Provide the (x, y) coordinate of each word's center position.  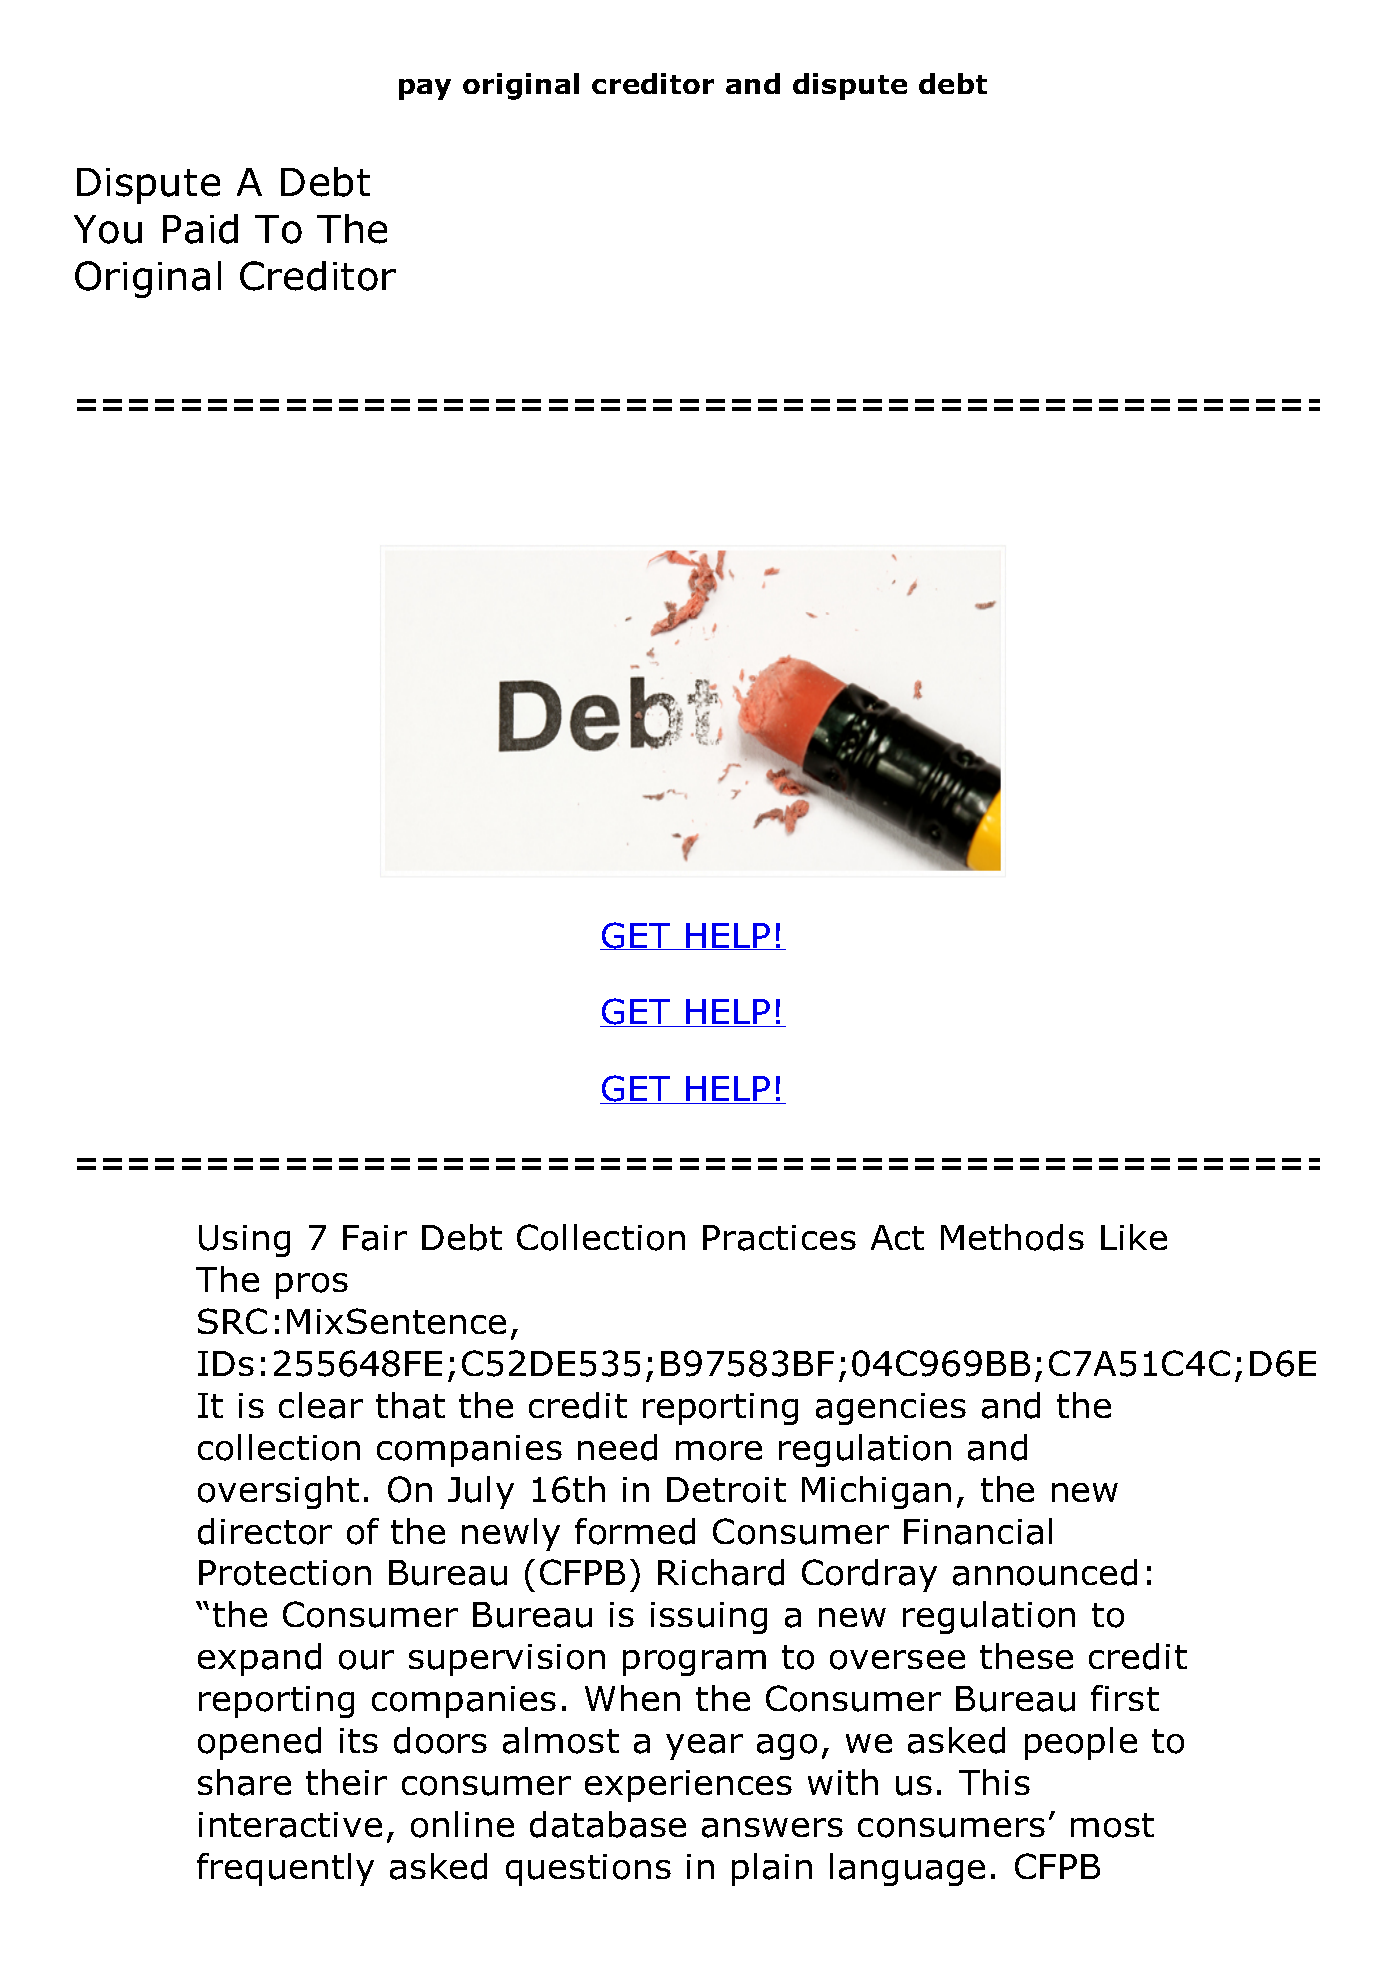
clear (321, 1405)
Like (1134, 1237)
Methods (1012, 1237)
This (994, 1782)
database (608, 1824)
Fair (375, 1238)
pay (425, 89)
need (617, 1447)
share (244, 1782)
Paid (200, 229)
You (108, 229)
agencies (891, 1409)
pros (312, 1286)
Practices (779, 1238)
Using (244, 1241)
